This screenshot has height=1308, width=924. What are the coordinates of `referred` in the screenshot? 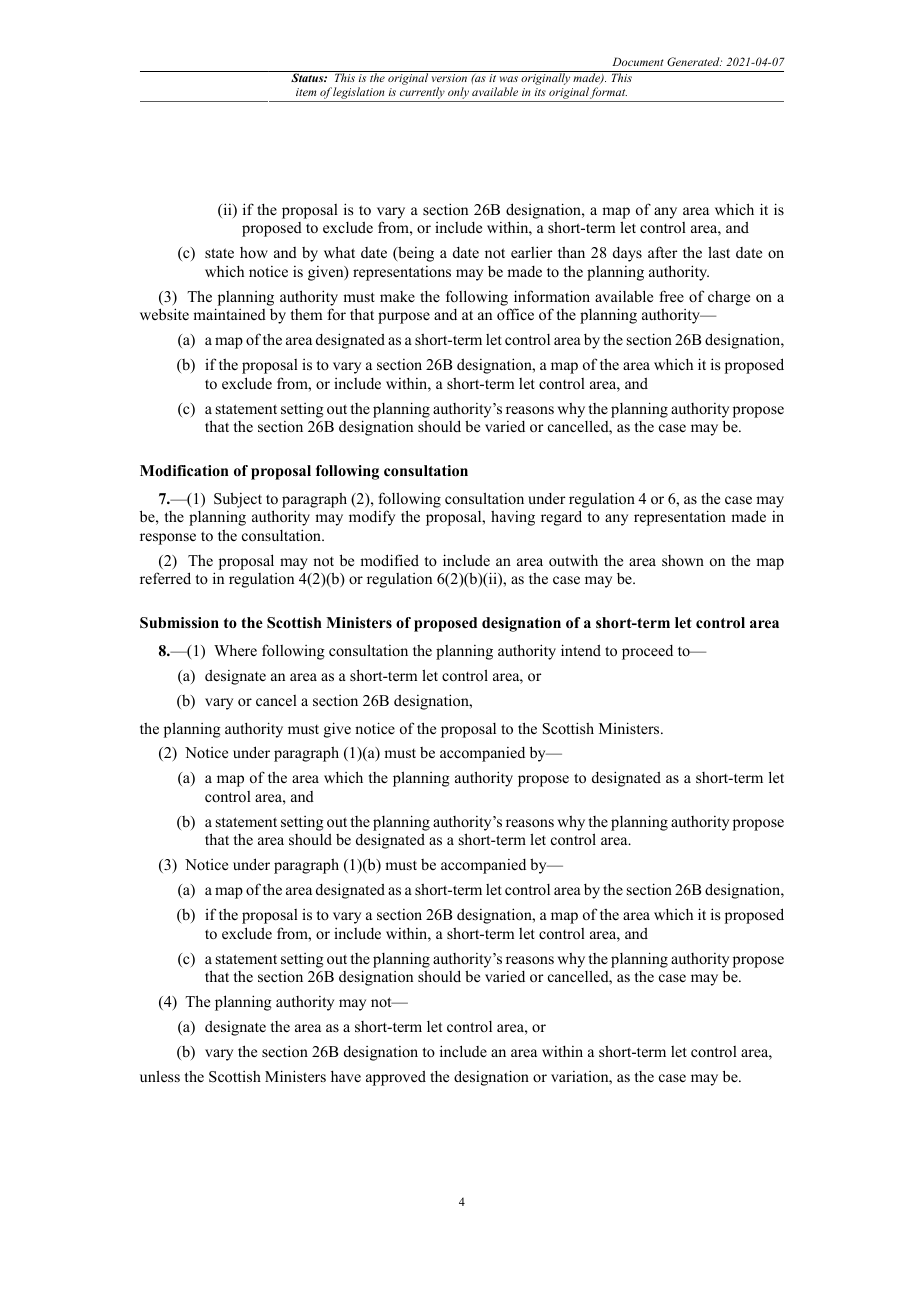 It's located at (165, 578).
